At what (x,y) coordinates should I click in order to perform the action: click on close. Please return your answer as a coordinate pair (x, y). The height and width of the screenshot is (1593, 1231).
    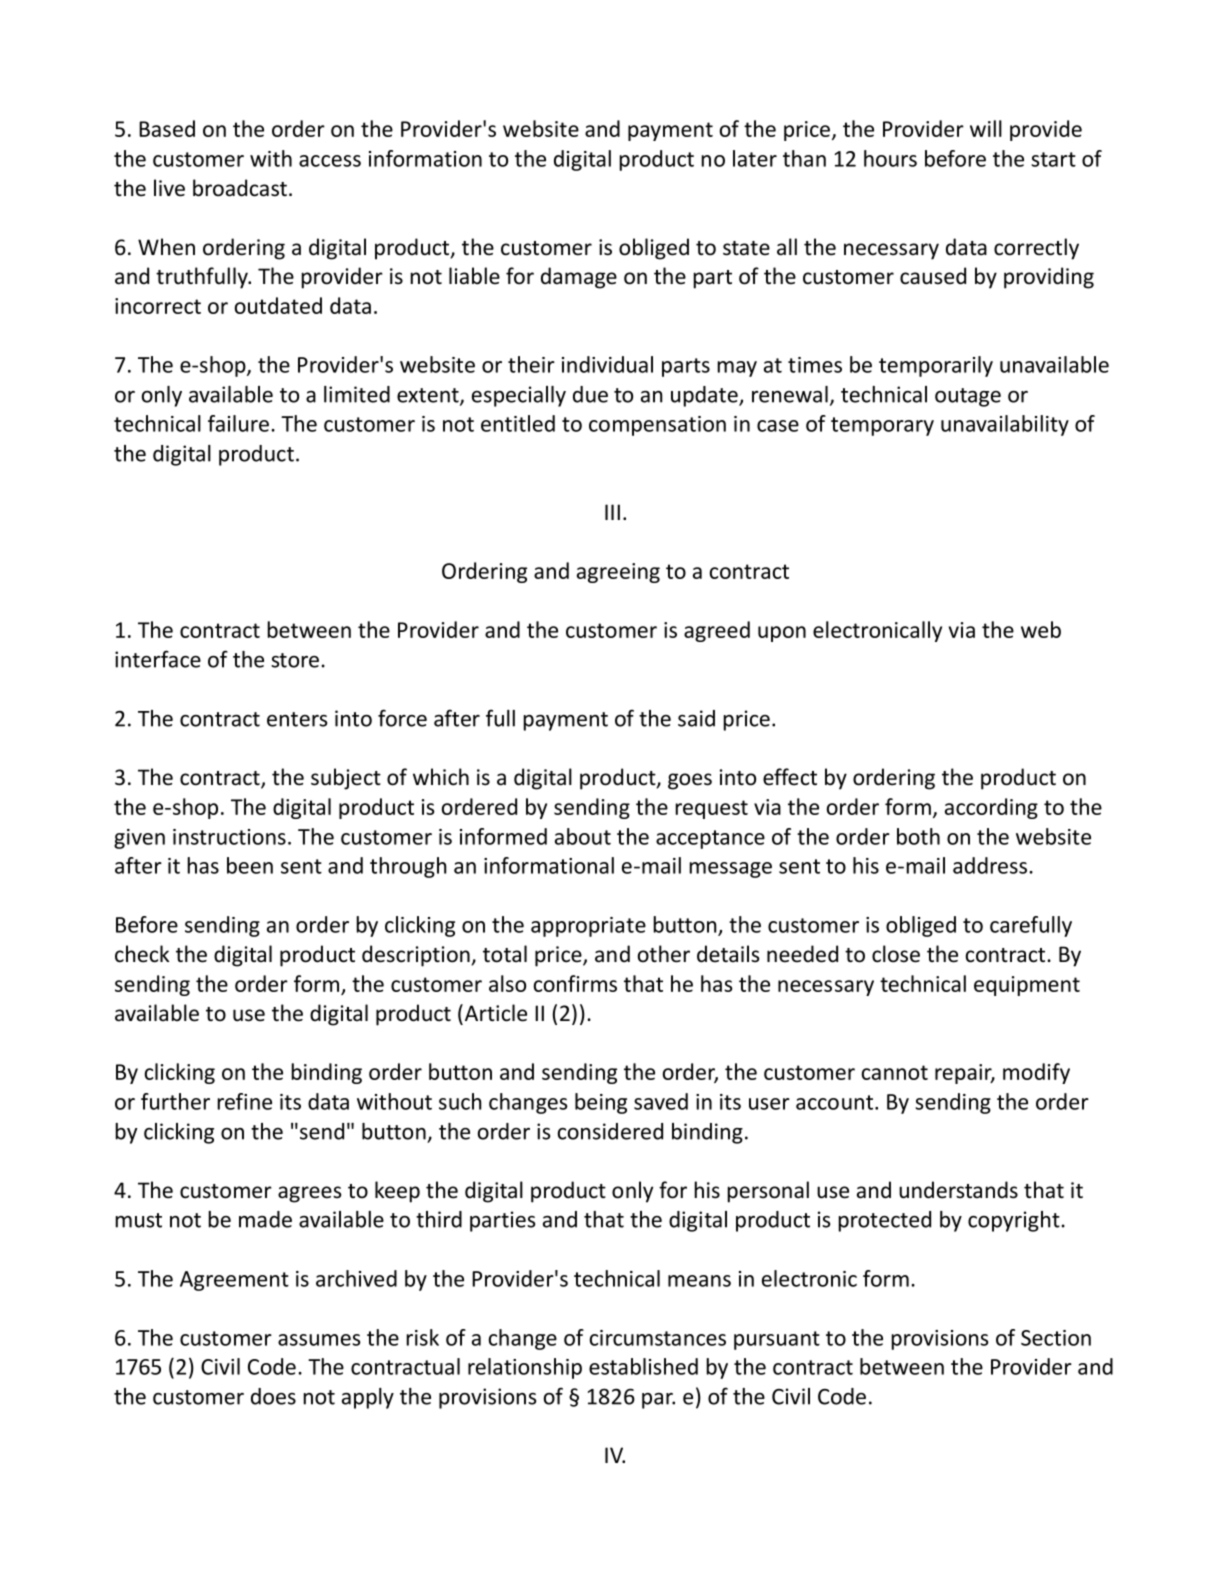
    Looking at the image, I should click on (896, 954).
